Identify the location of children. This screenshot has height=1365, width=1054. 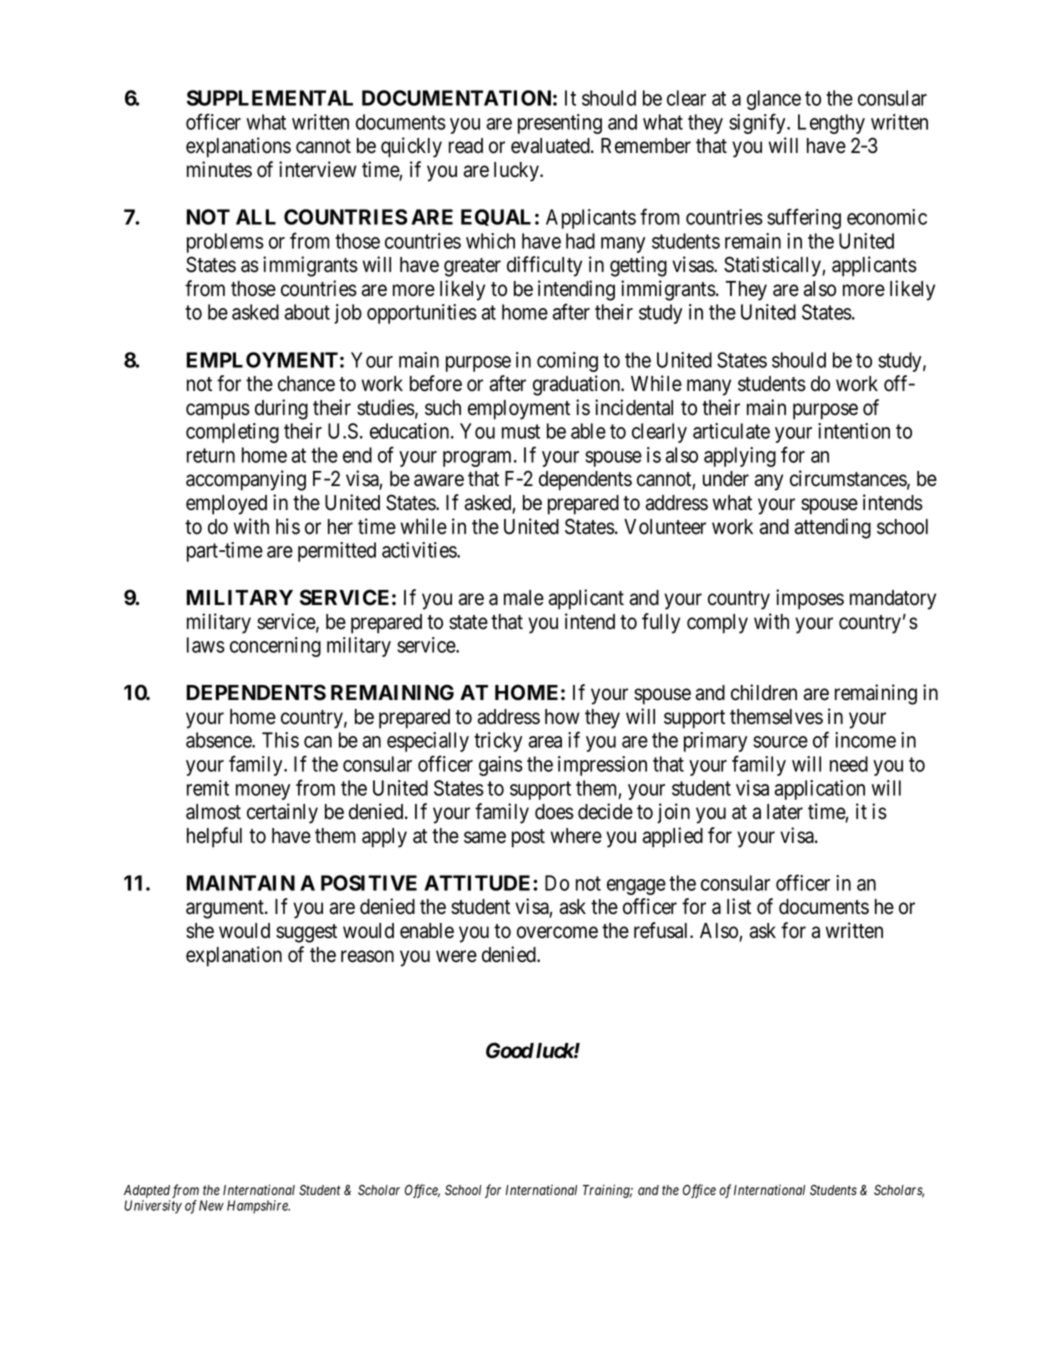
(764, 692).
